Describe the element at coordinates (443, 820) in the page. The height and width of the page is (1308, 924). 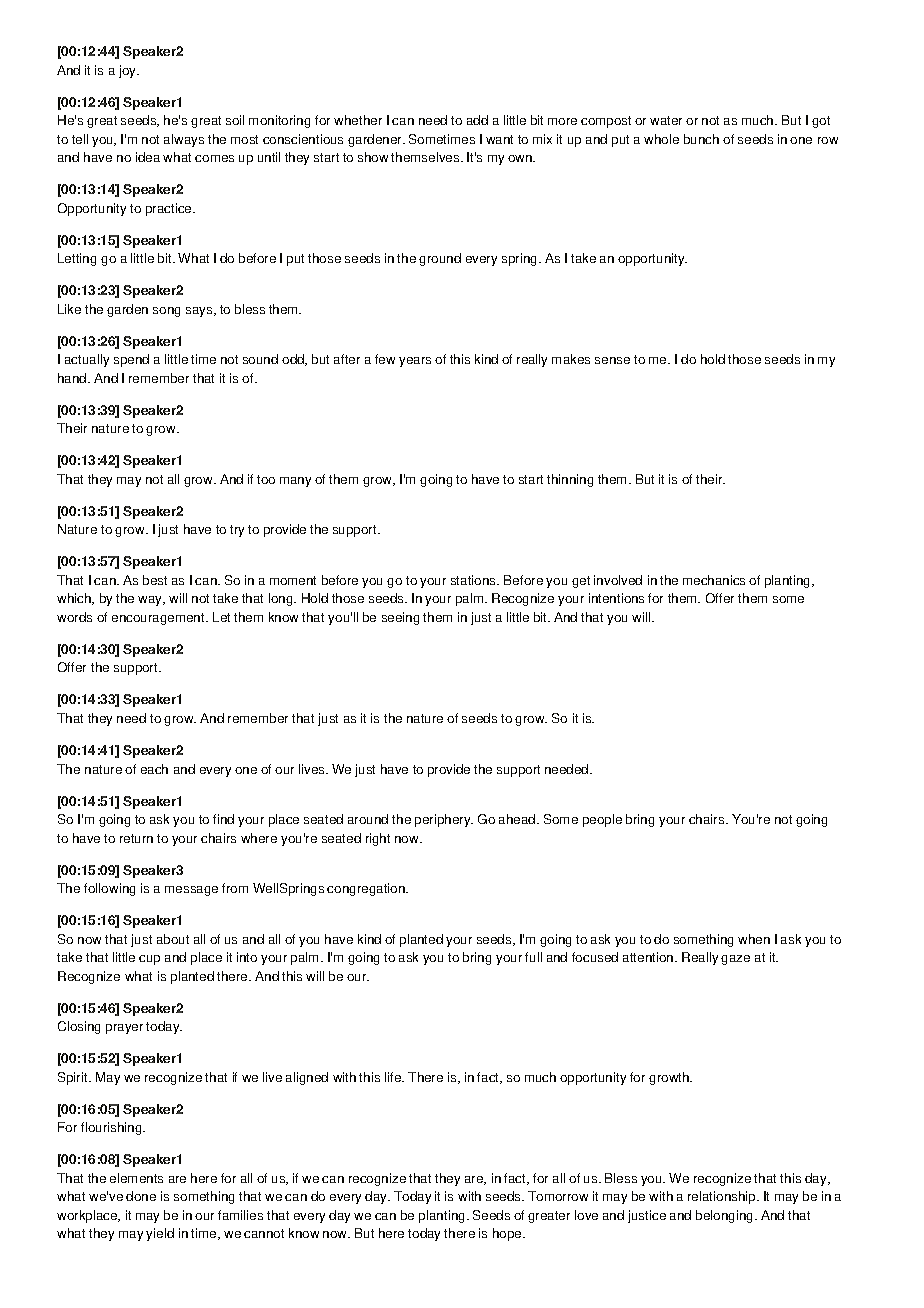
I see `periphery` at that location.
